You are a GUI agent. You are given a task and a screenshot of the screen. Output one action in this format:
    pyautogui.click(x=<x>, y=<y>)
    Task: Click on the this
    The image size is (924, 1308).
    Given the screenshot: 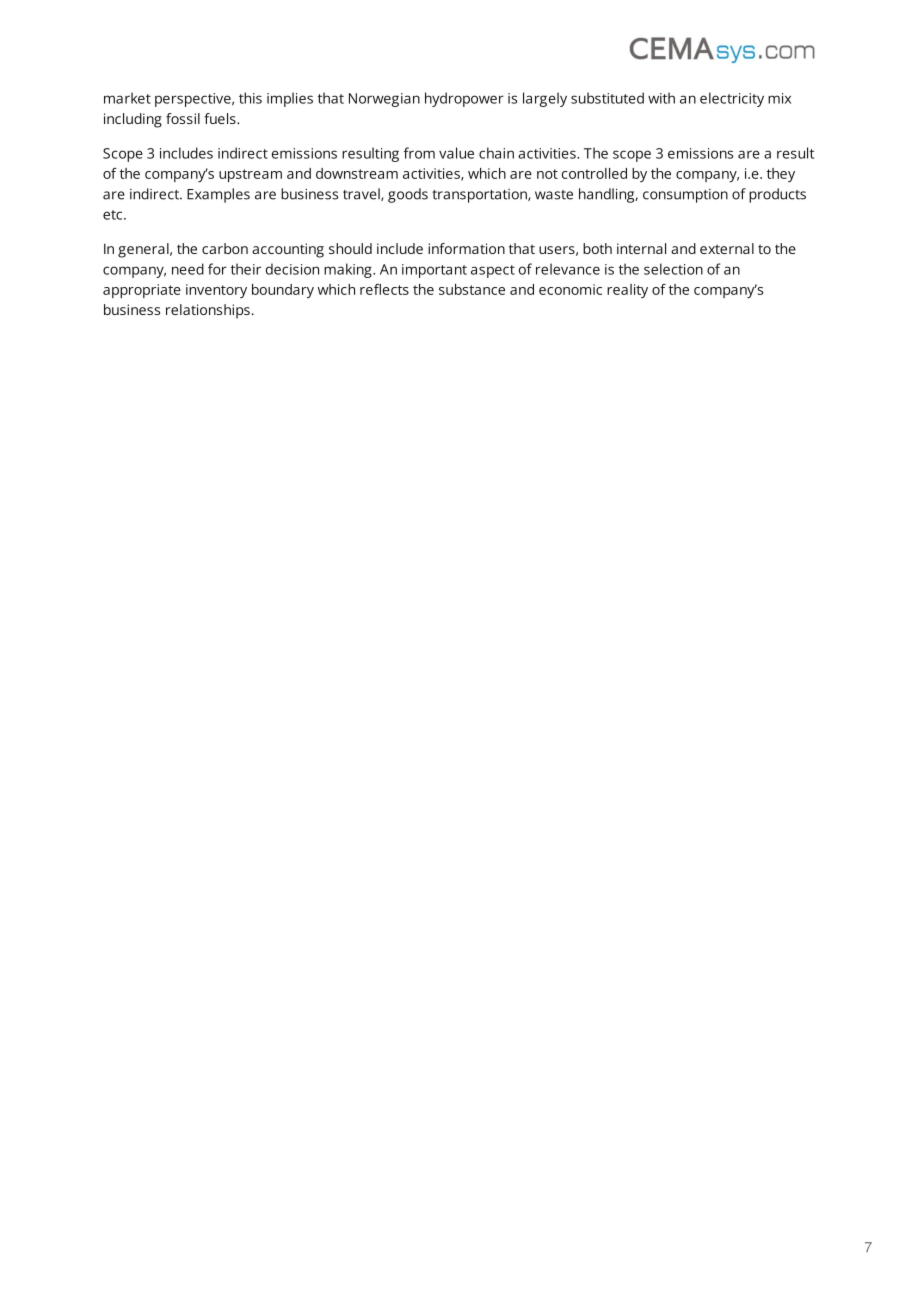 What is the action you would take?
    pyautogui.click(x=250, y=98)
